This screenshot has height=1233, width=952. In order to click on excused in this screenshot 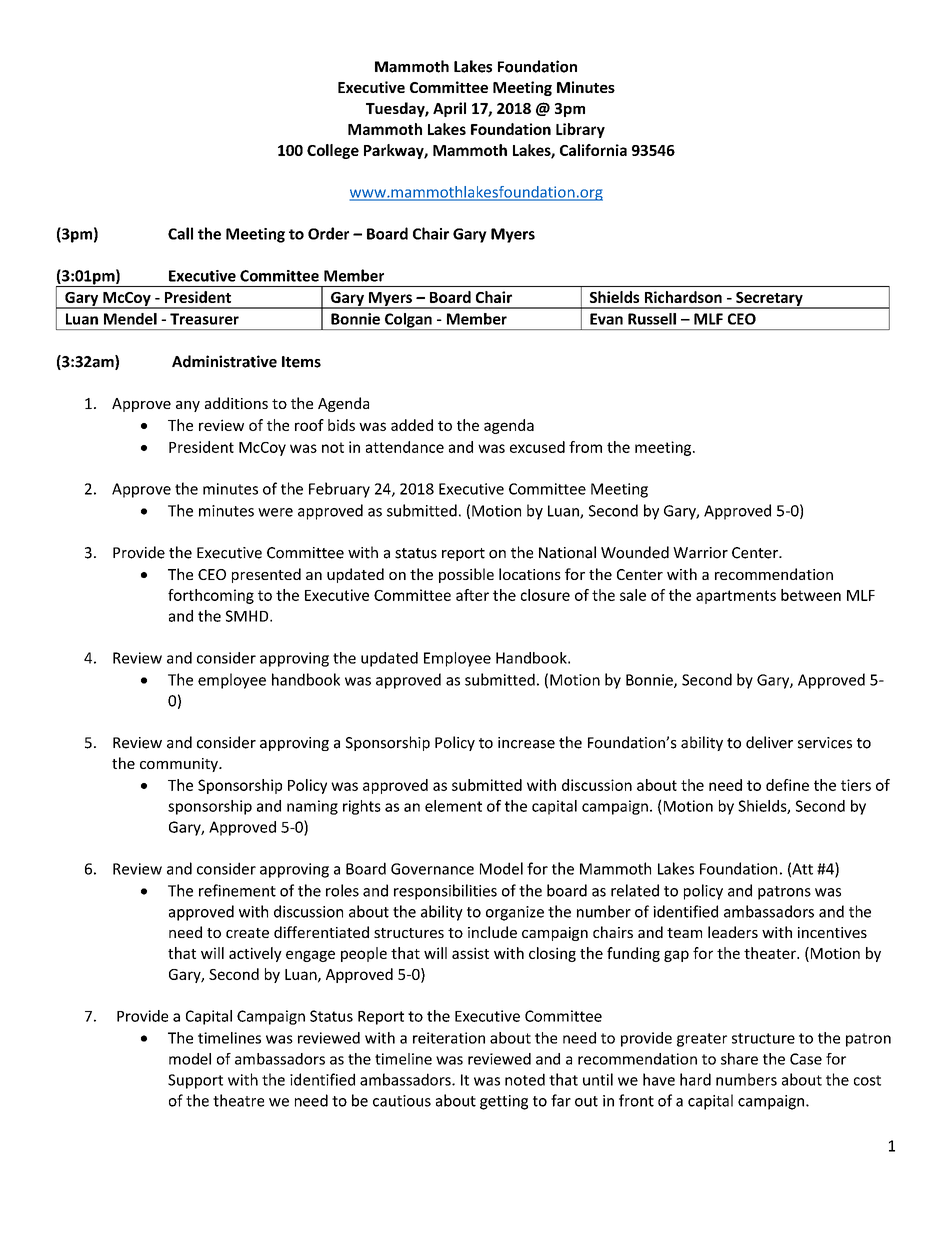, I will do `click(537, 447)`.
